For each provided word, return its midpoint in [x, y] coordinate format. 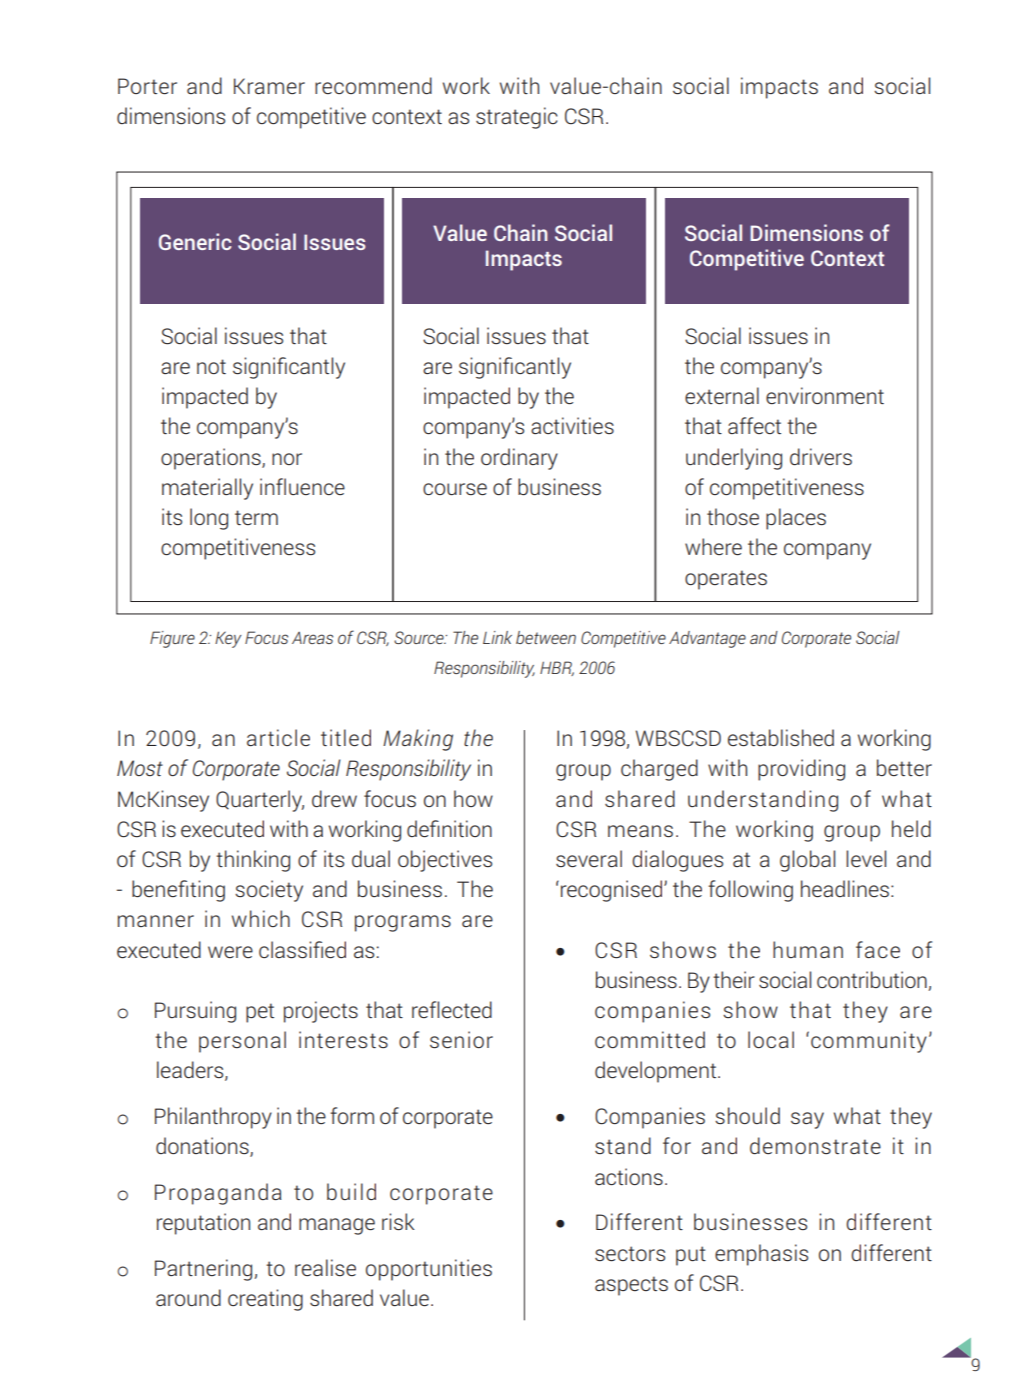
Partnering [205, 1270]
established [781, 737]
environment [825, 395]
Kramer [269, 86]
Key [228, 639]
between [546, 637]
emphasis [761, 1255]
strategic [517, 118]
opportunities [429, 1270]
